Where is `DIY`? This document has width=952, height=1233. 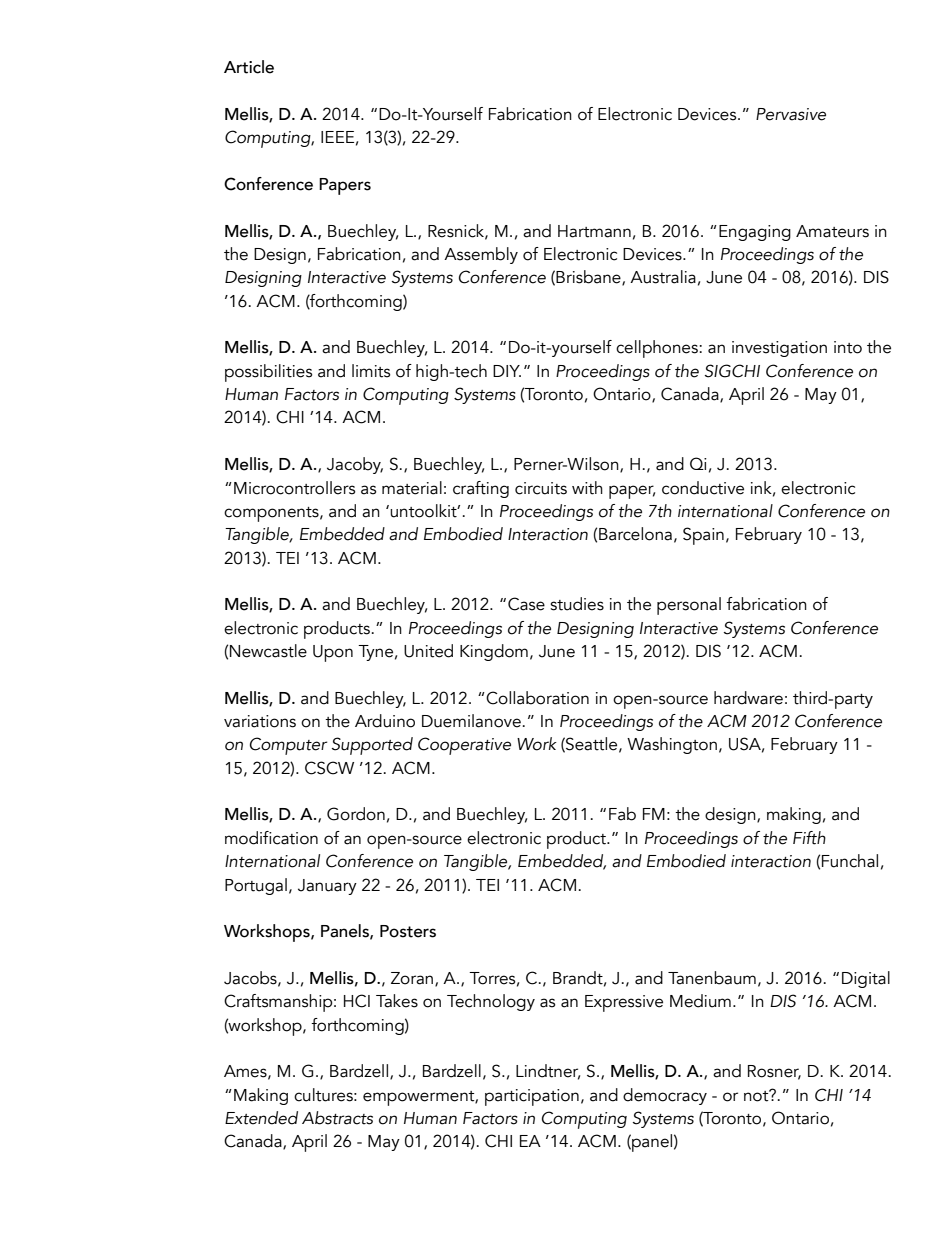
DIY is located at coordinates (507, 371).
